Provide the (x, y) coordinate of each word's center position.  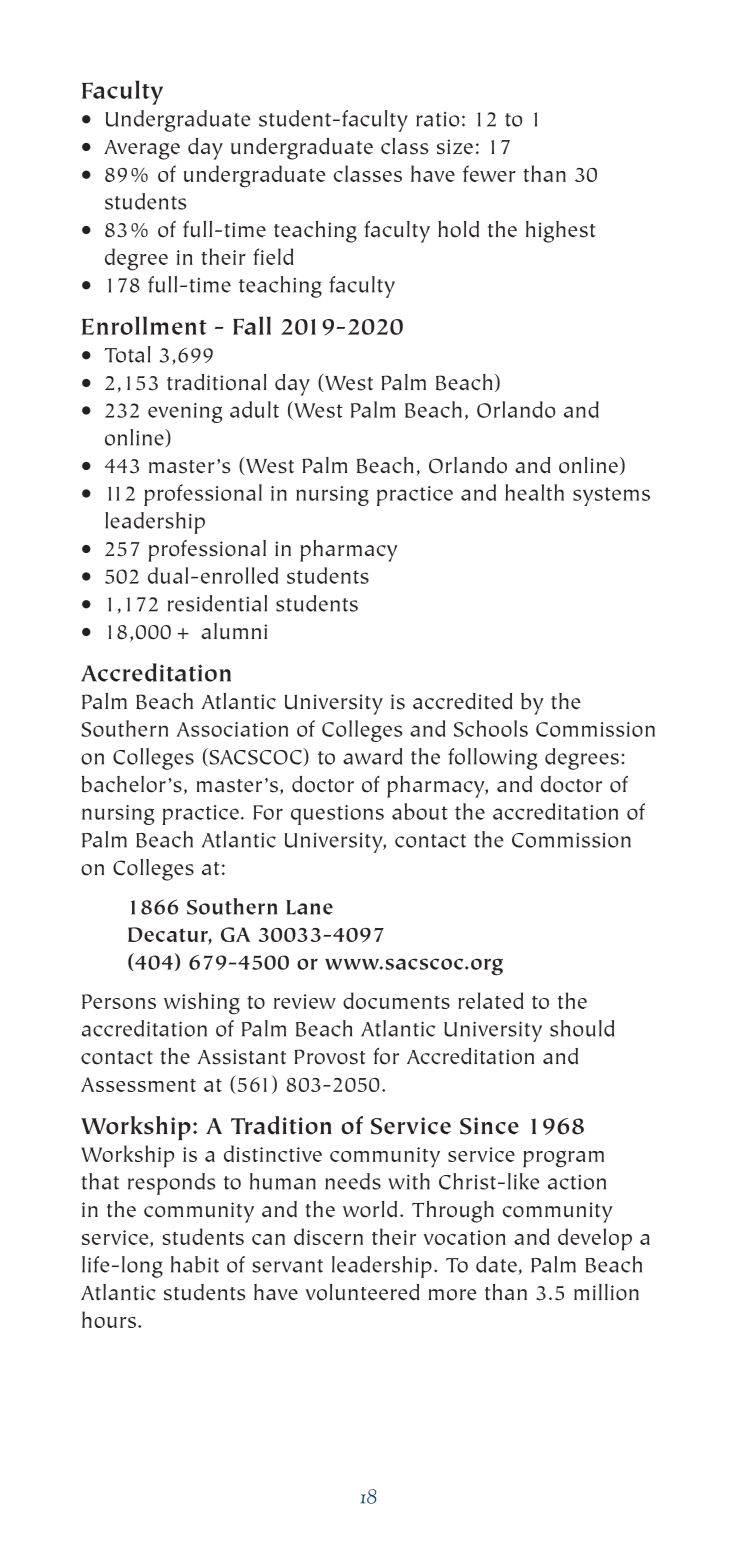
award (372, 756)
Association (232, 729)
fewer (489, 173)
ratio (437, 119)
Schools (491, 728)
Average (142, 150)
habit (195, 1264)
